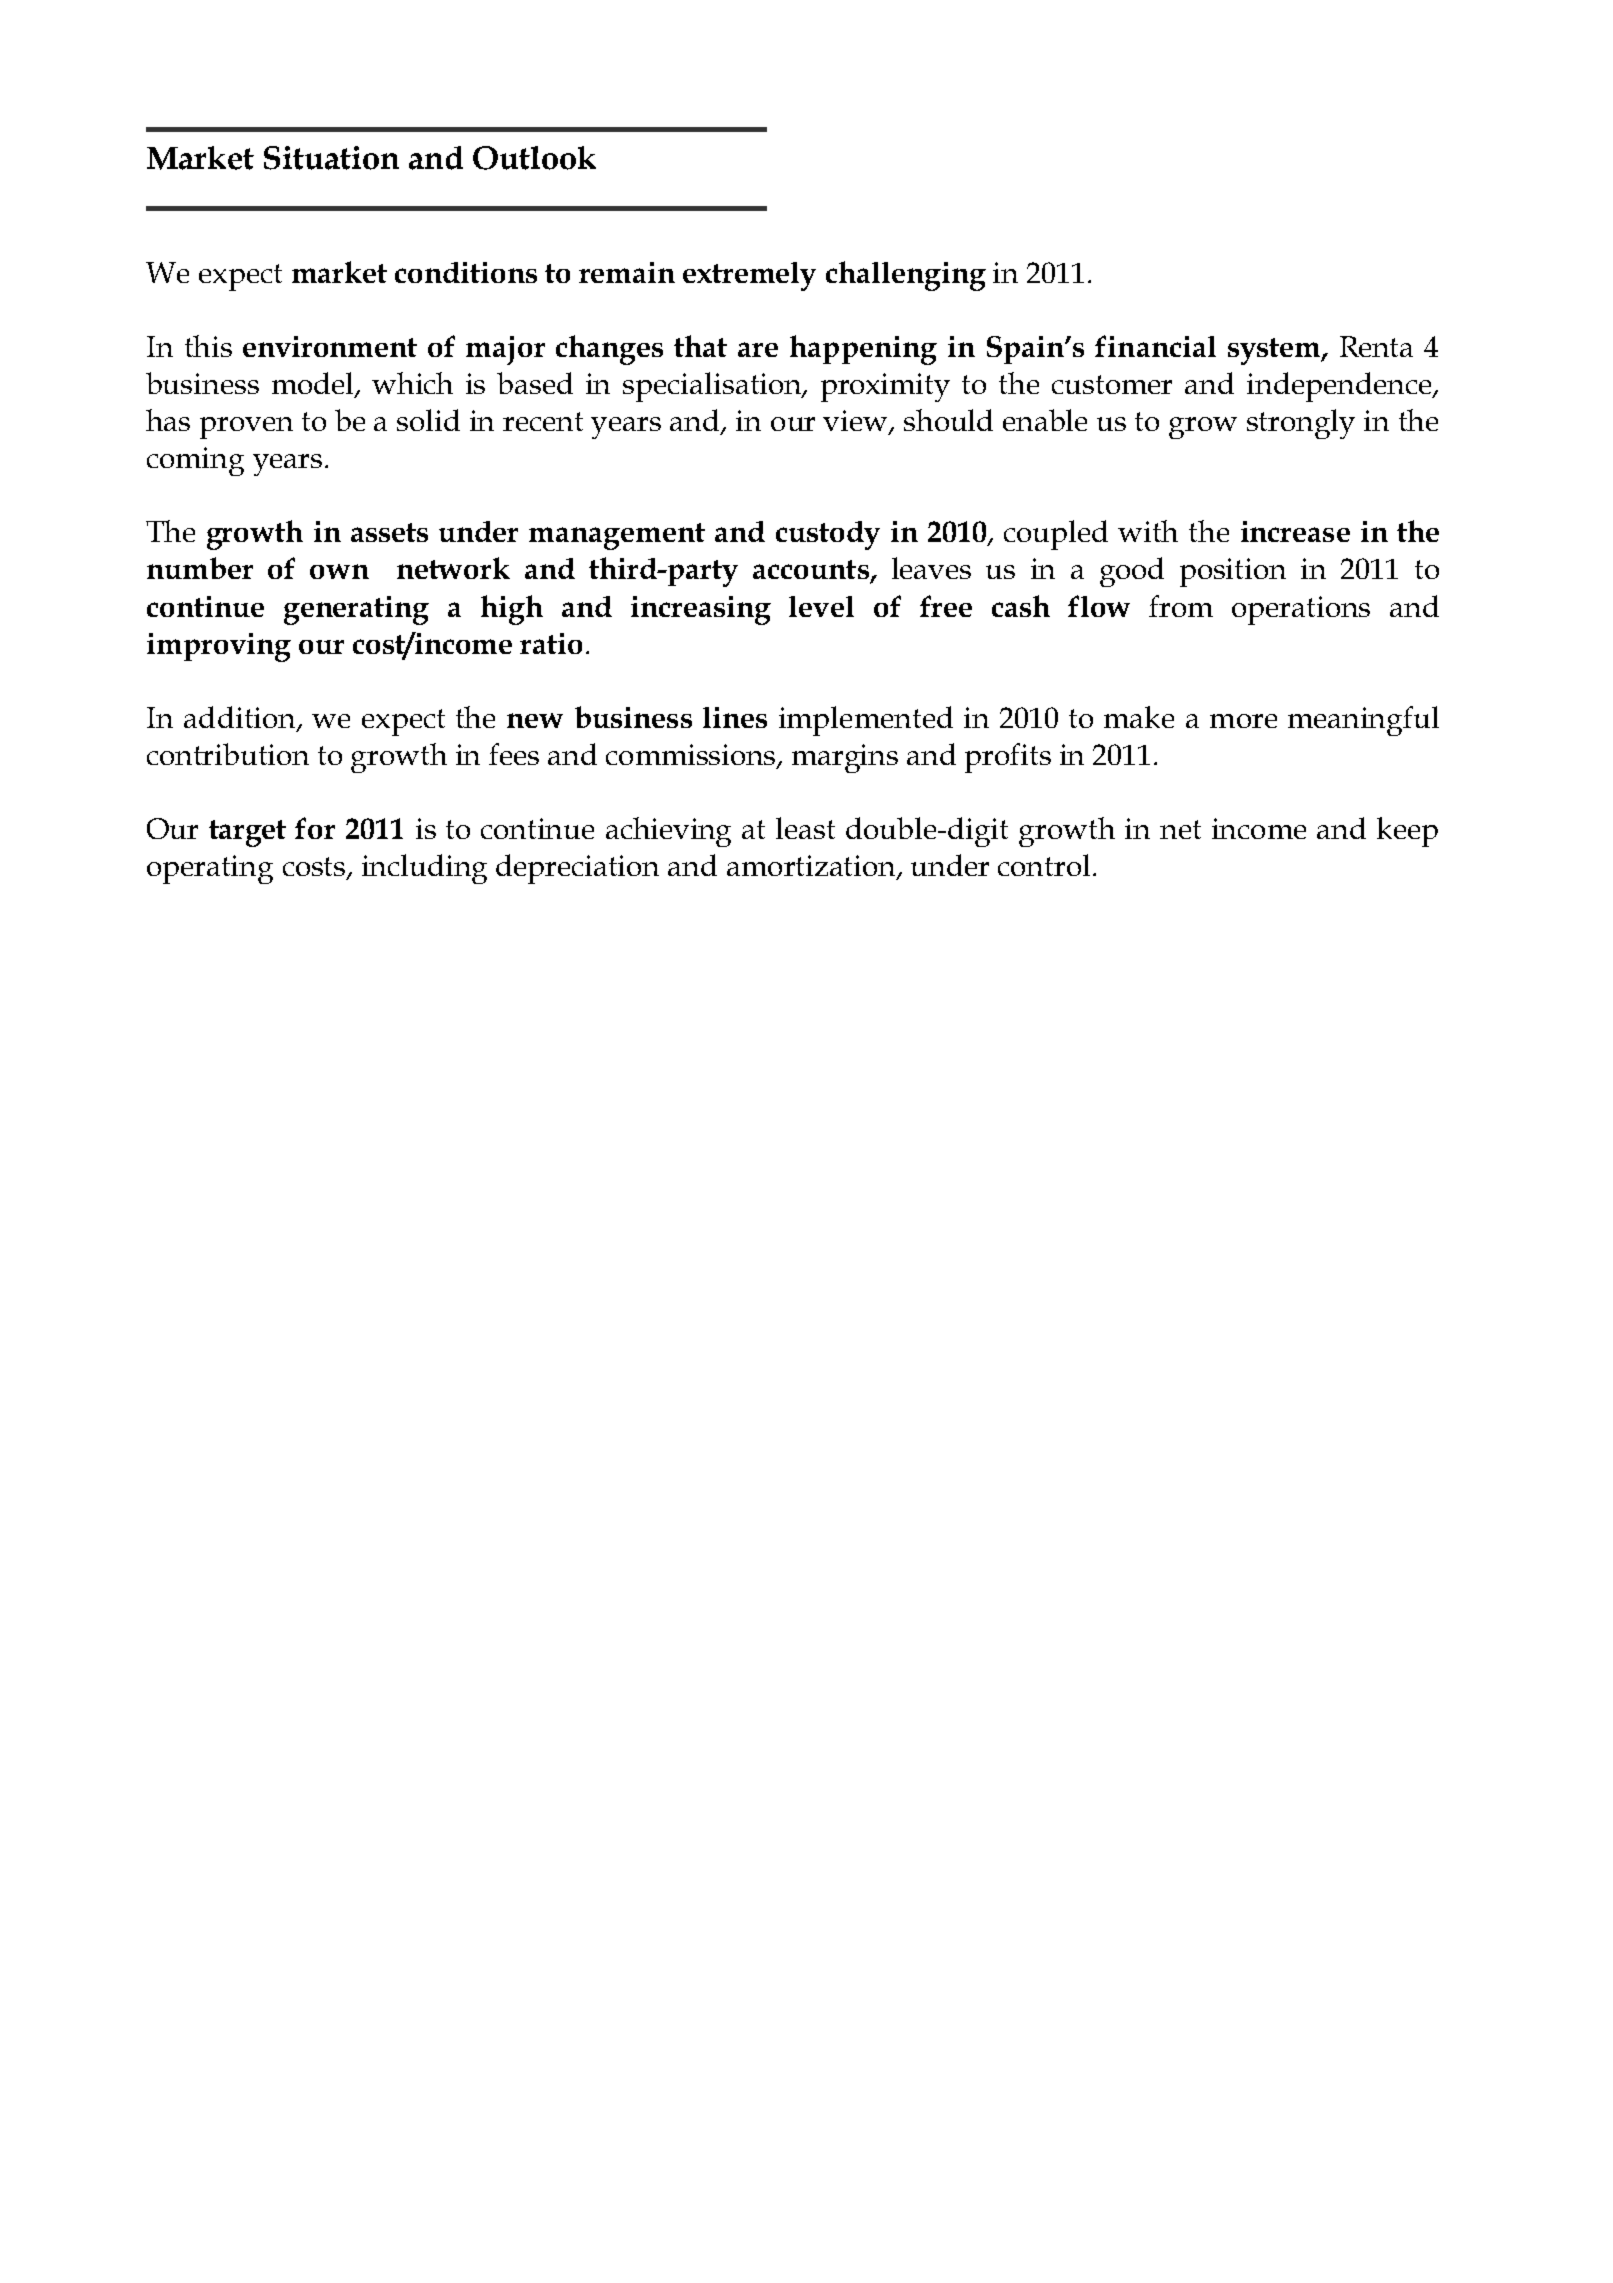 This screenshot has width=1613, height=2283. Describe the element at coordinates (1243, 721) in the screenshot. I see `more` at that location.
